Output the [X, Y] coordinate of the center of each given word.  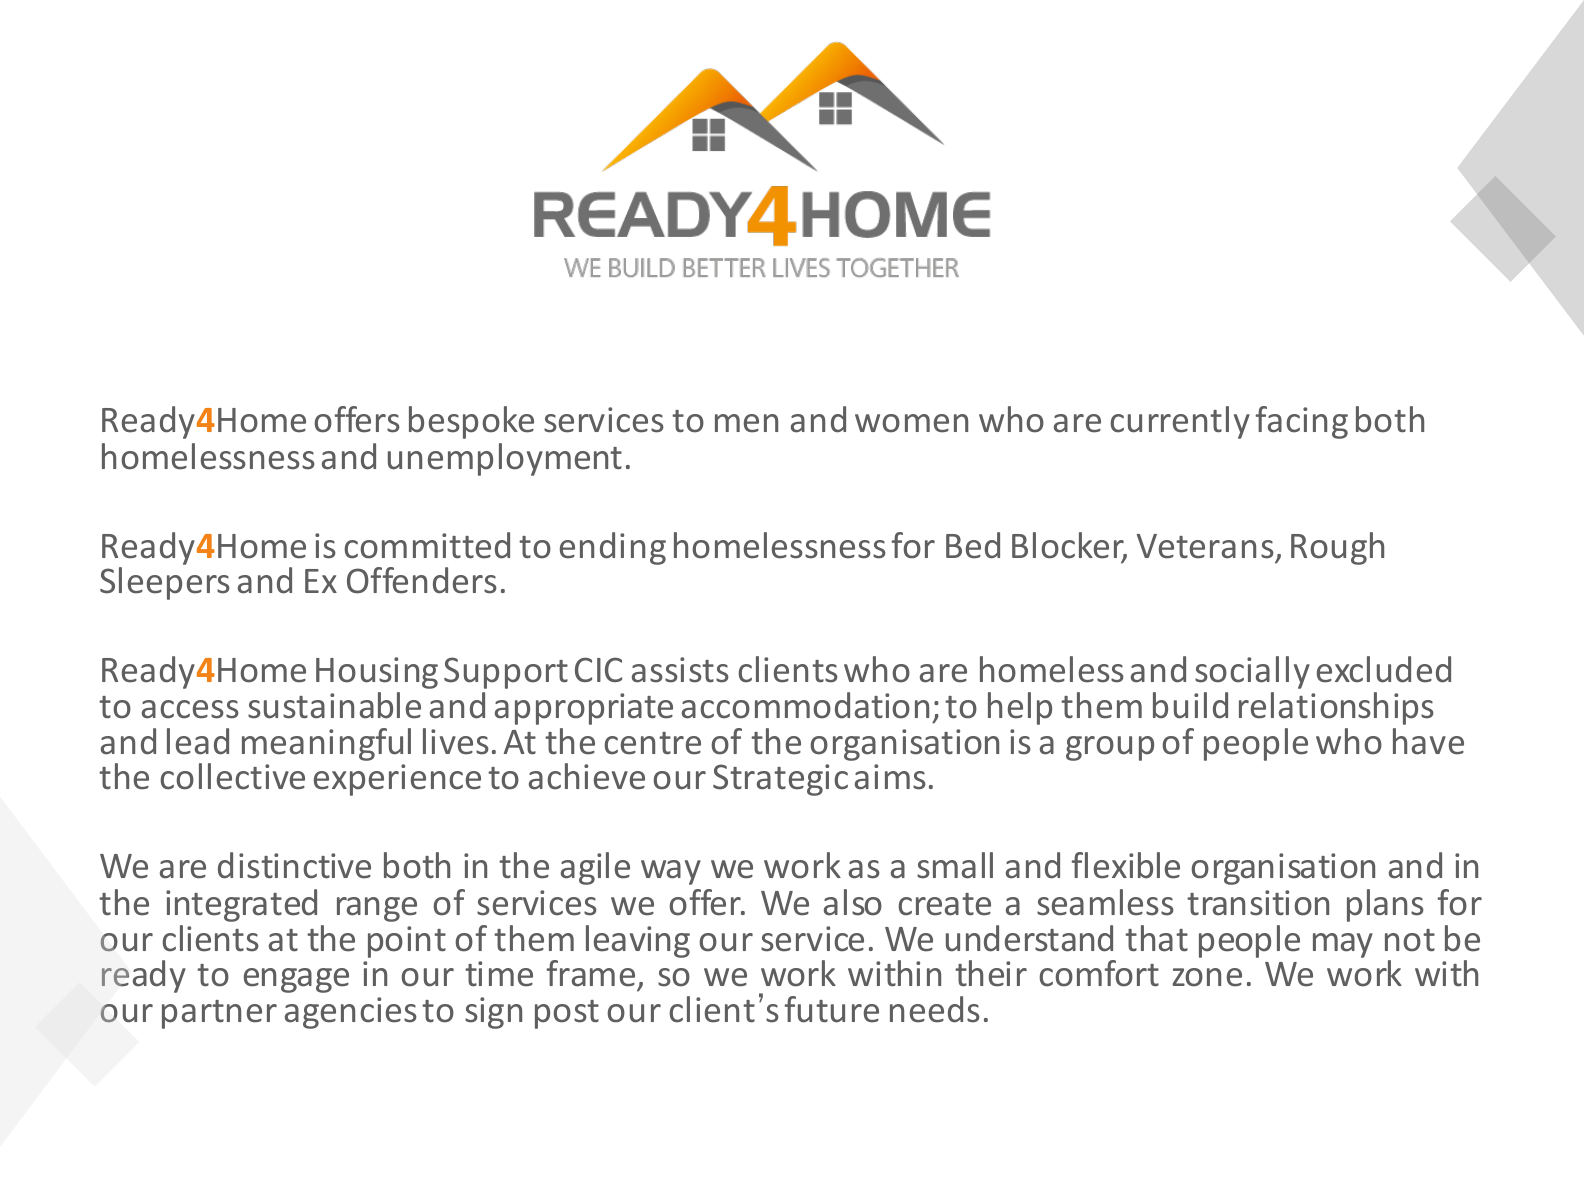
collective [232, 776]
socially [1252, 672]
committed [427, 545]
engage [296, 980]
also [853, 902]
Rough [1337, 548]
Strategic [780, 780]
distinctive [294, 865]
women [911, 423]
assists [680, 670]
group [1110, 748]
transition [1258, 903]
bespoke [471, 422]
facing [1302, 422]
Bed [973, 545]
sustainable [334, 705]
